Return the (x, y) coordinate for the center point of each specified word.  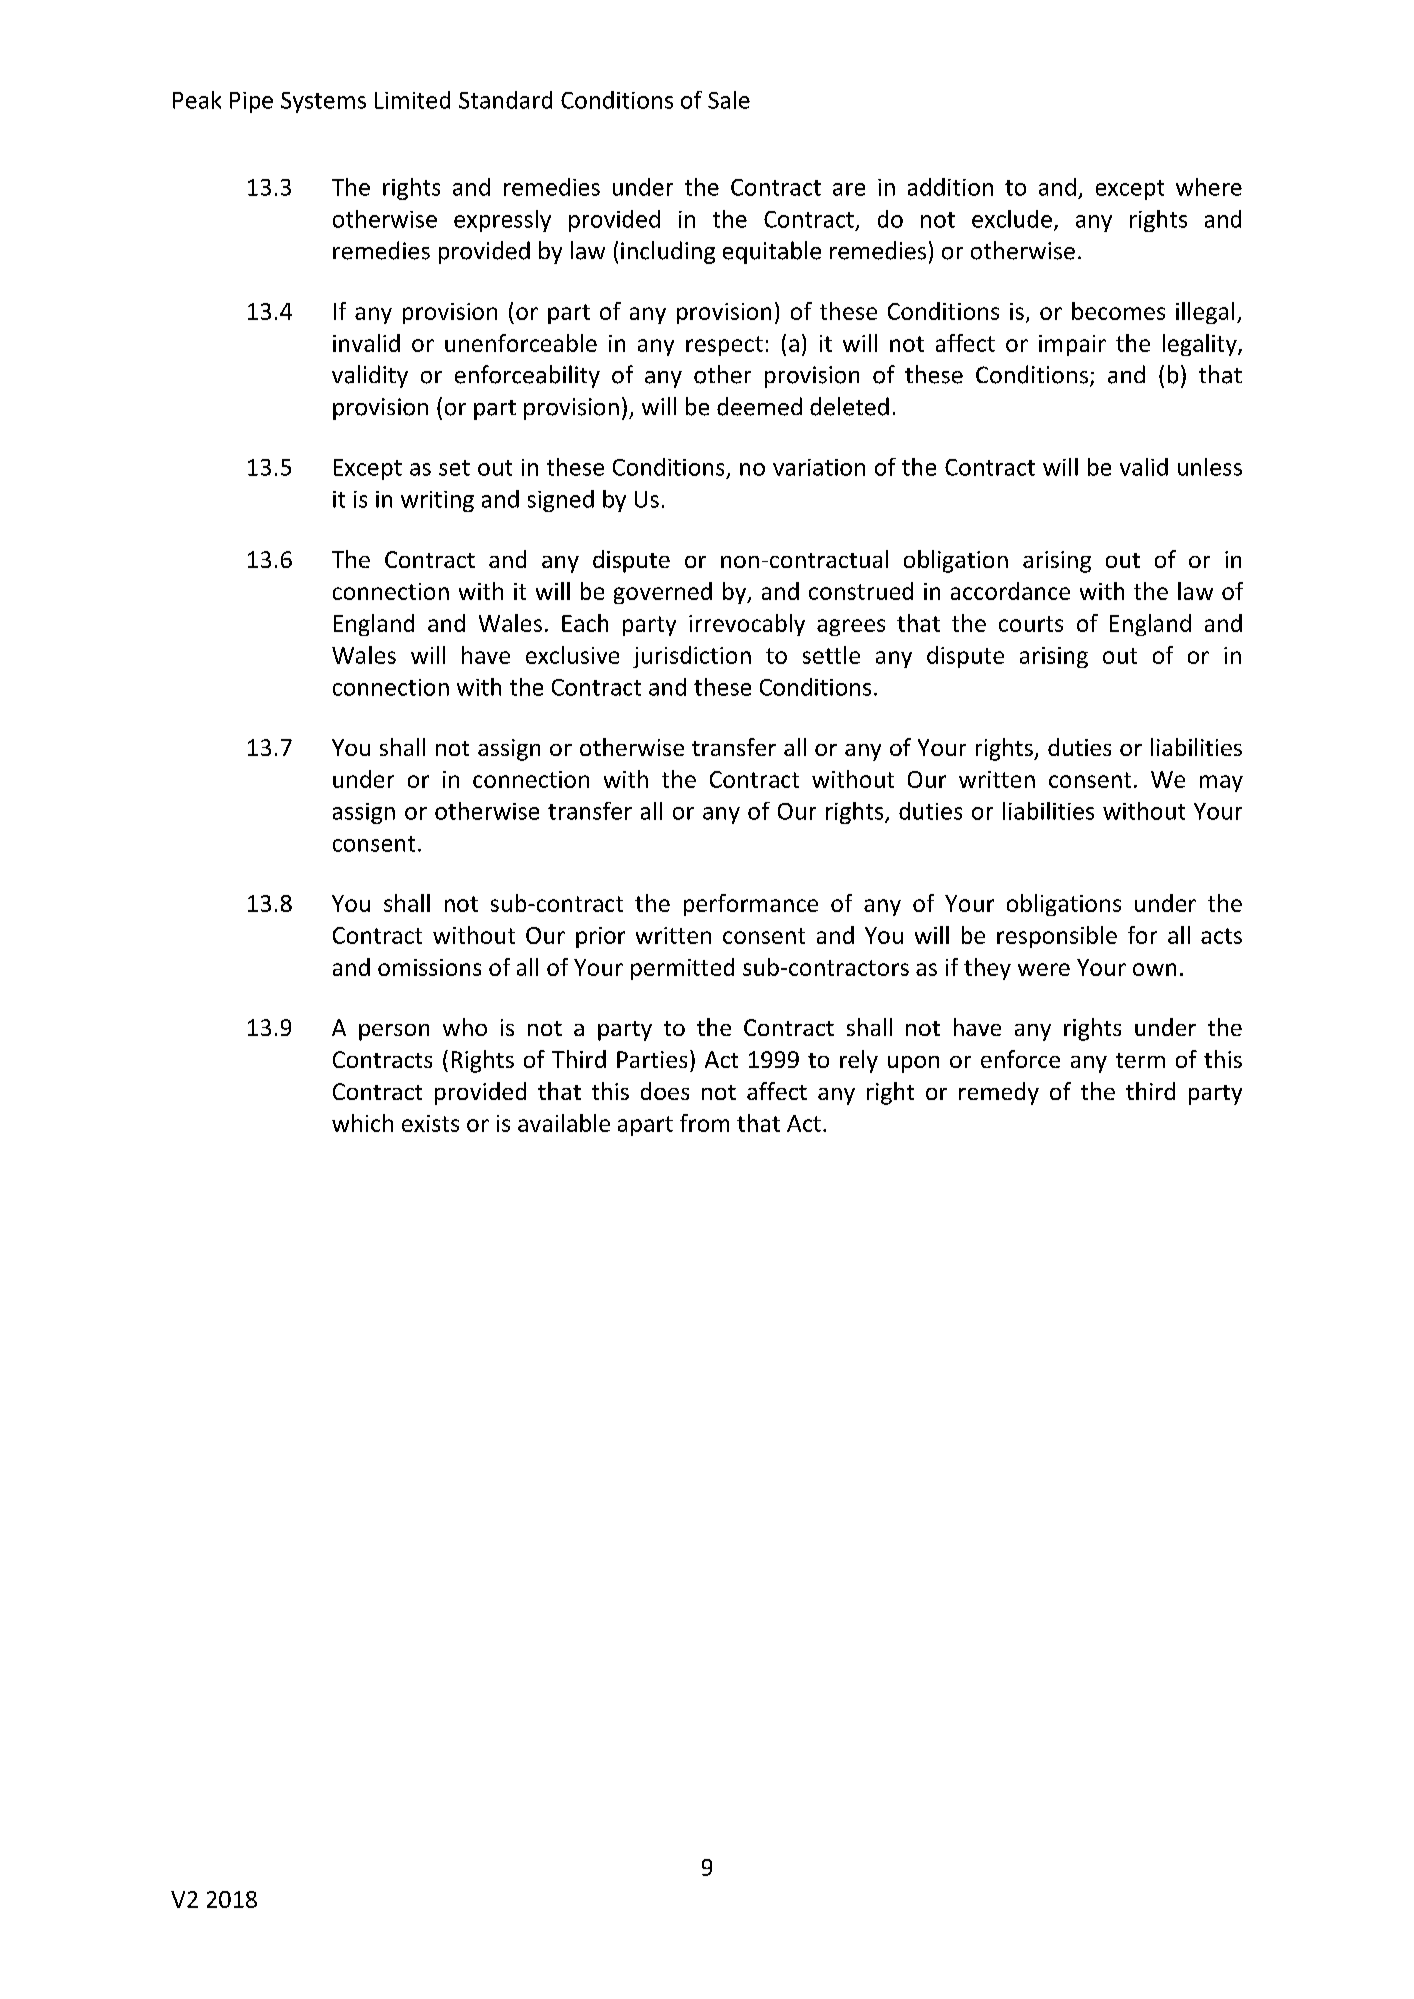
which (362, 1123)
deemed (759, 406)
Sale (729, 100)
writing (437, 501)
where (1209, 187)
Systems (323, 102)
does (665, 1091)
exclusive (572, 655)
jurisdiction (692, 657)
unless (1210, 467)
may (1221, 783)
